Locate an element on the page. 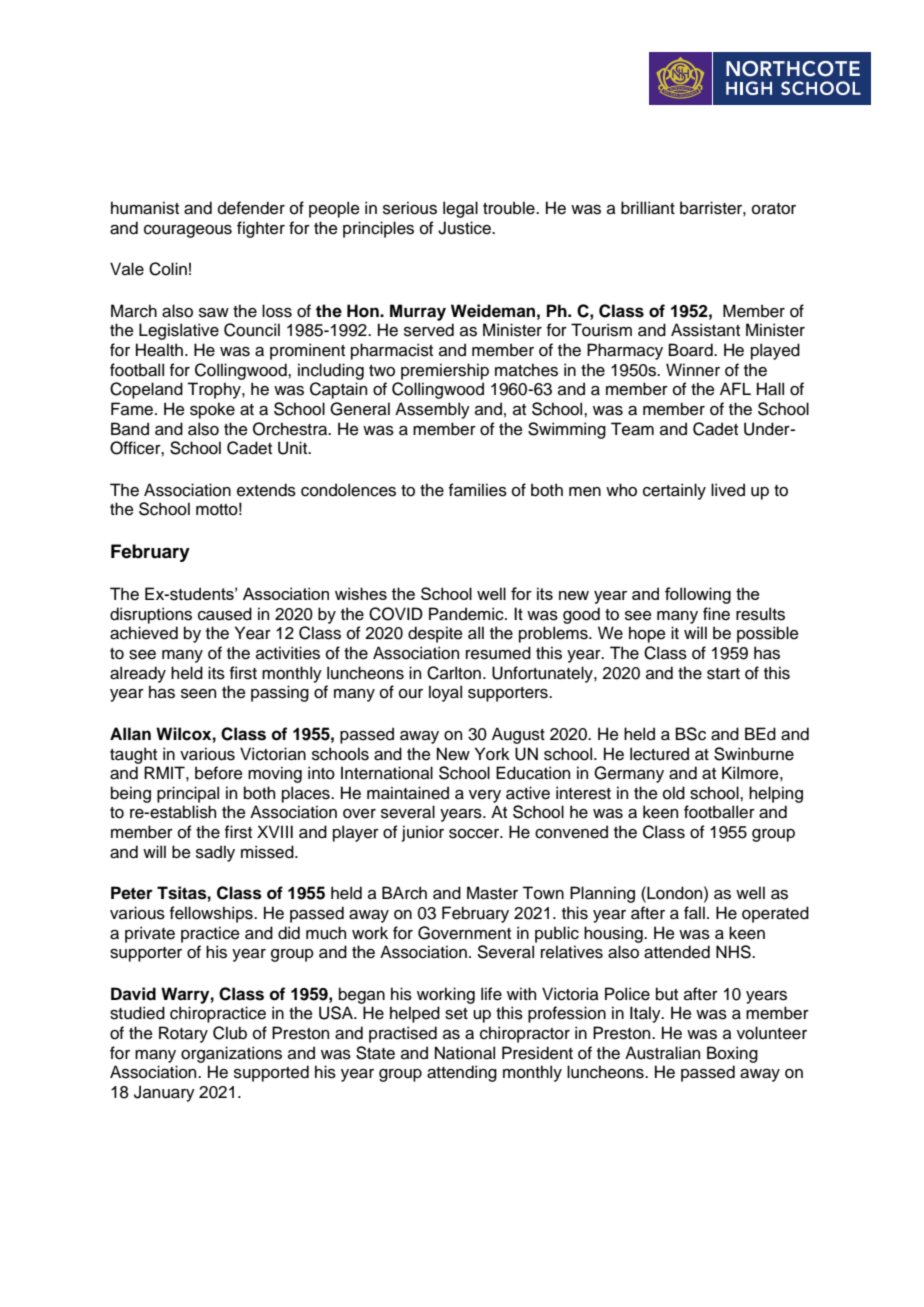  brilliant is located at coordinates (648, 208).
